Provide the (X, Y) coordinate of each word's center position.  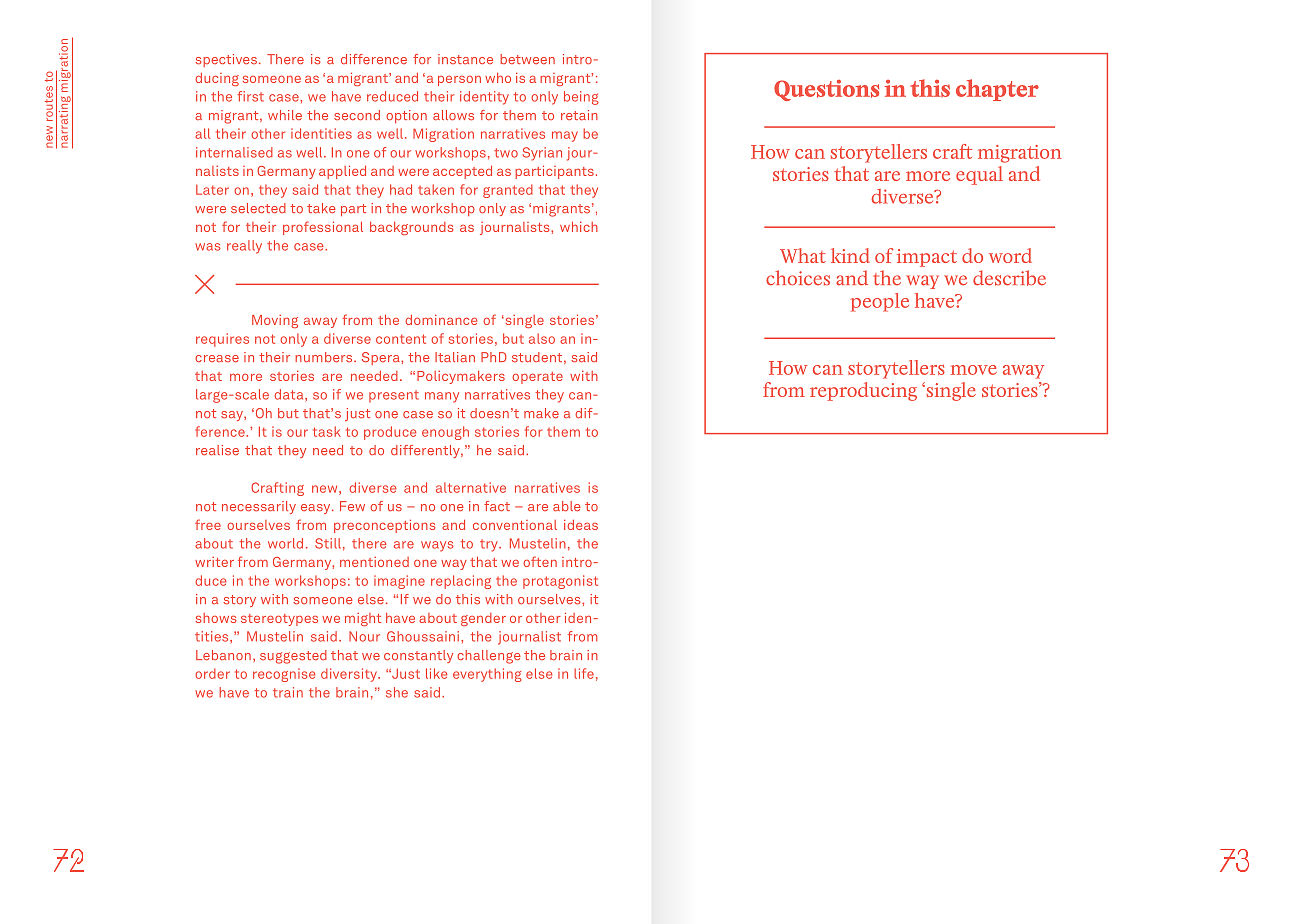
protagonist (560, 582)
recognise (284, 675)
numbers (325, 357)
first (250, 96)
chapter (997, 90)
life (584, 673)
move (974, 370)
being (581, 98)
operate (537, 378)
